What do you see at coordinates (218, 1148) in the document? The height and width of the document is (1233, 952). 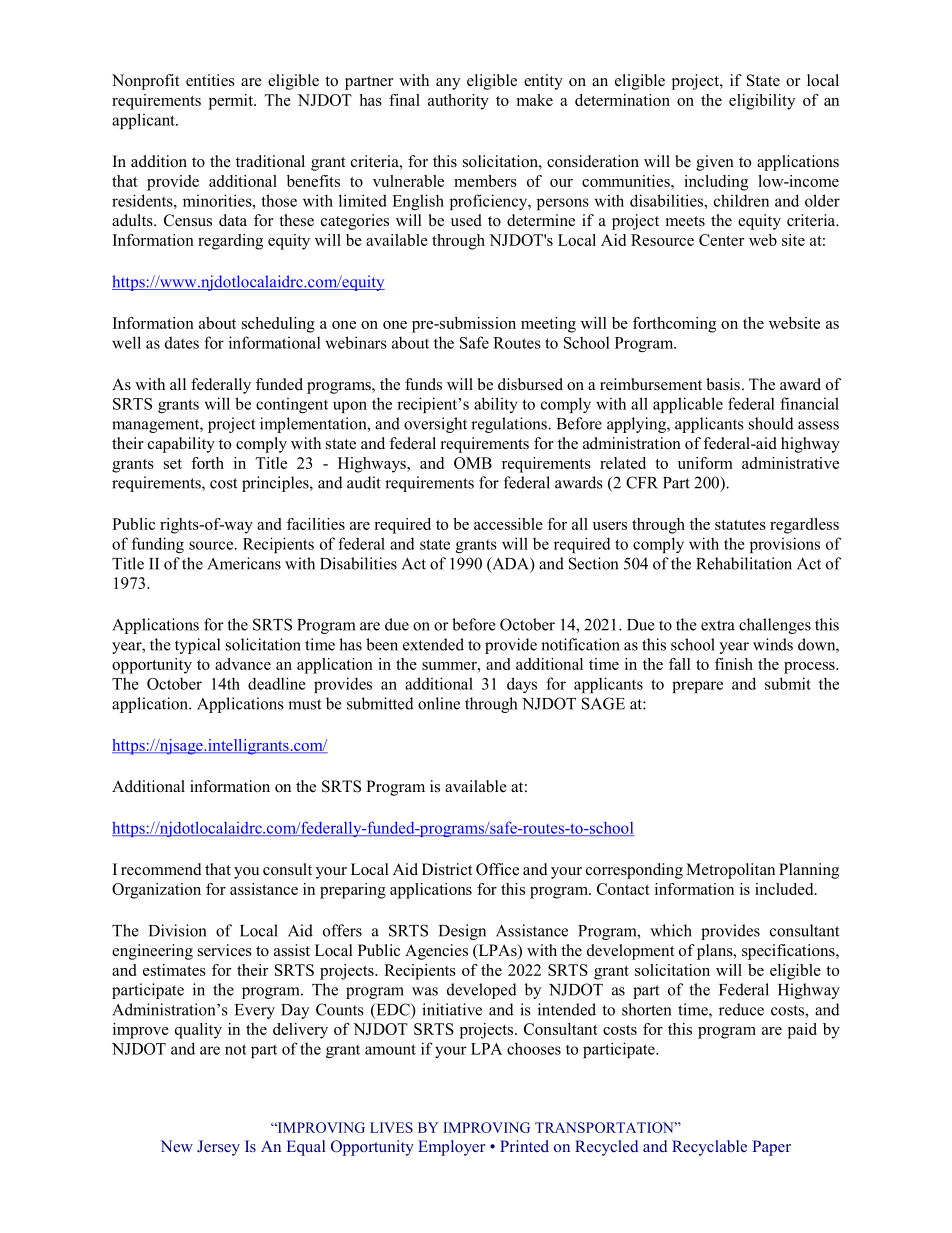 I see `Jersey` at bounding box center [218, 1148].
